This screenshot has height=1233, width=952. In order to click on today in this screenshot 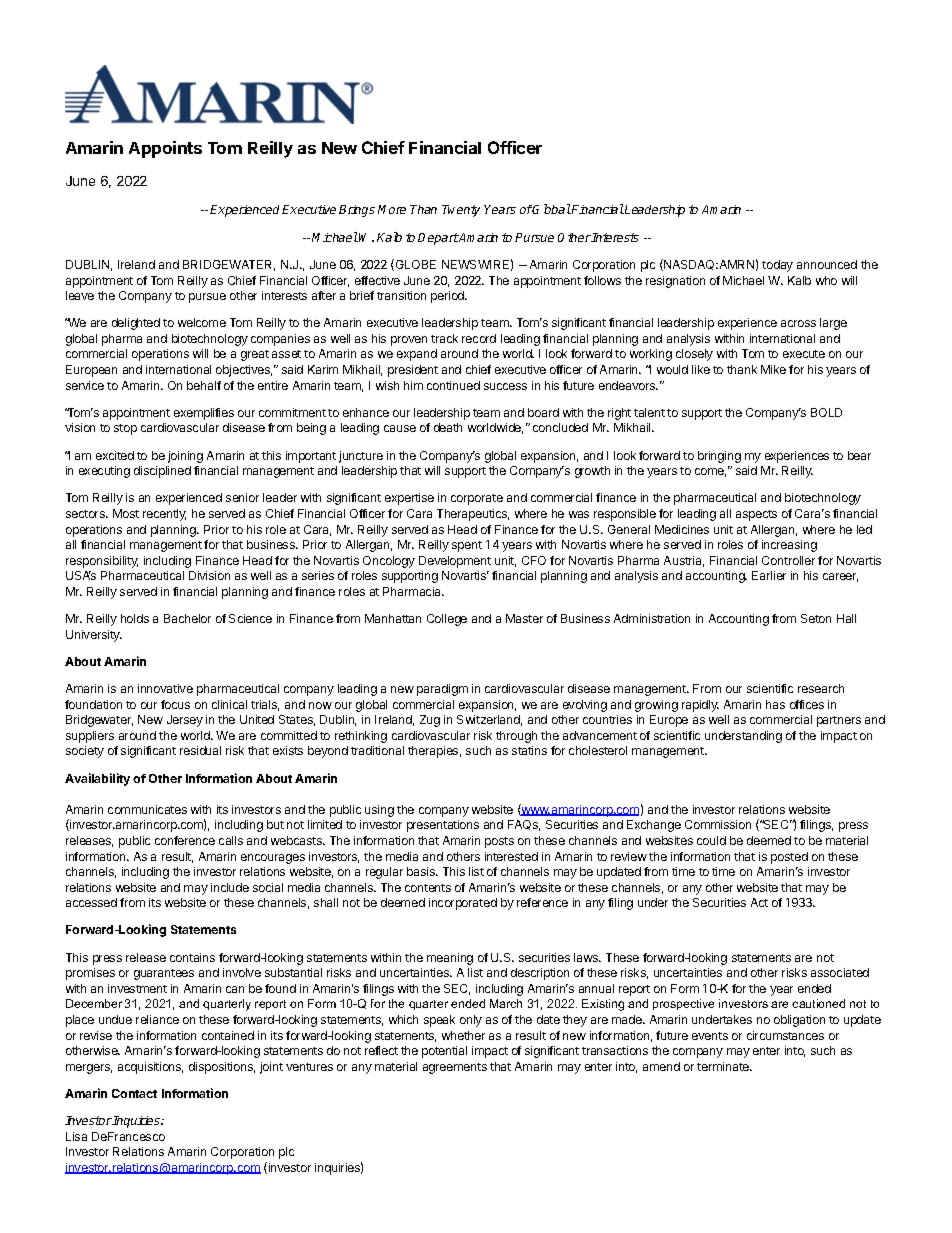, I will do `click(777, 266)`.
